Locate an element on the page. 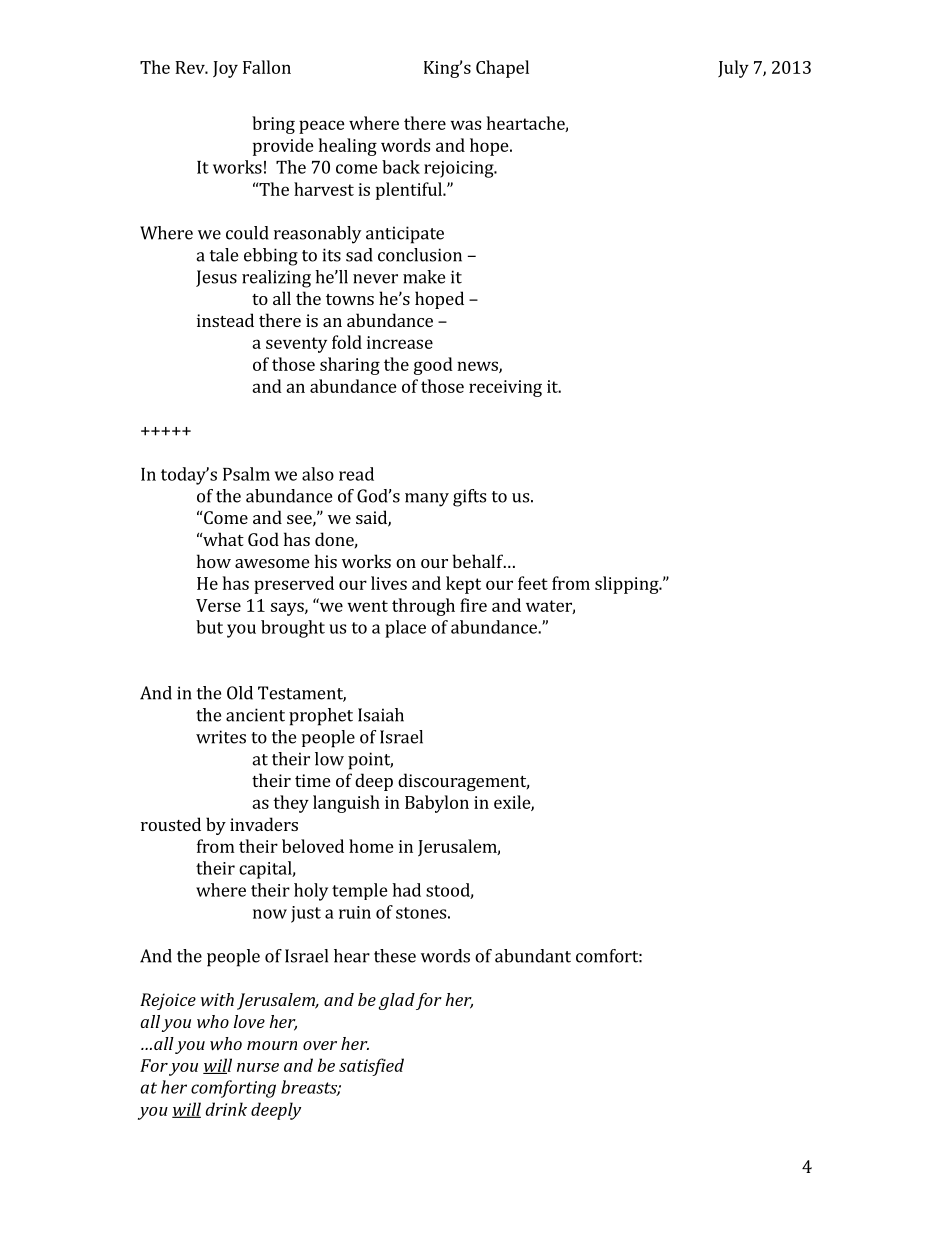 The height and width of the image is (1233, 952). nurse is located at coordinates (258, 1067).
